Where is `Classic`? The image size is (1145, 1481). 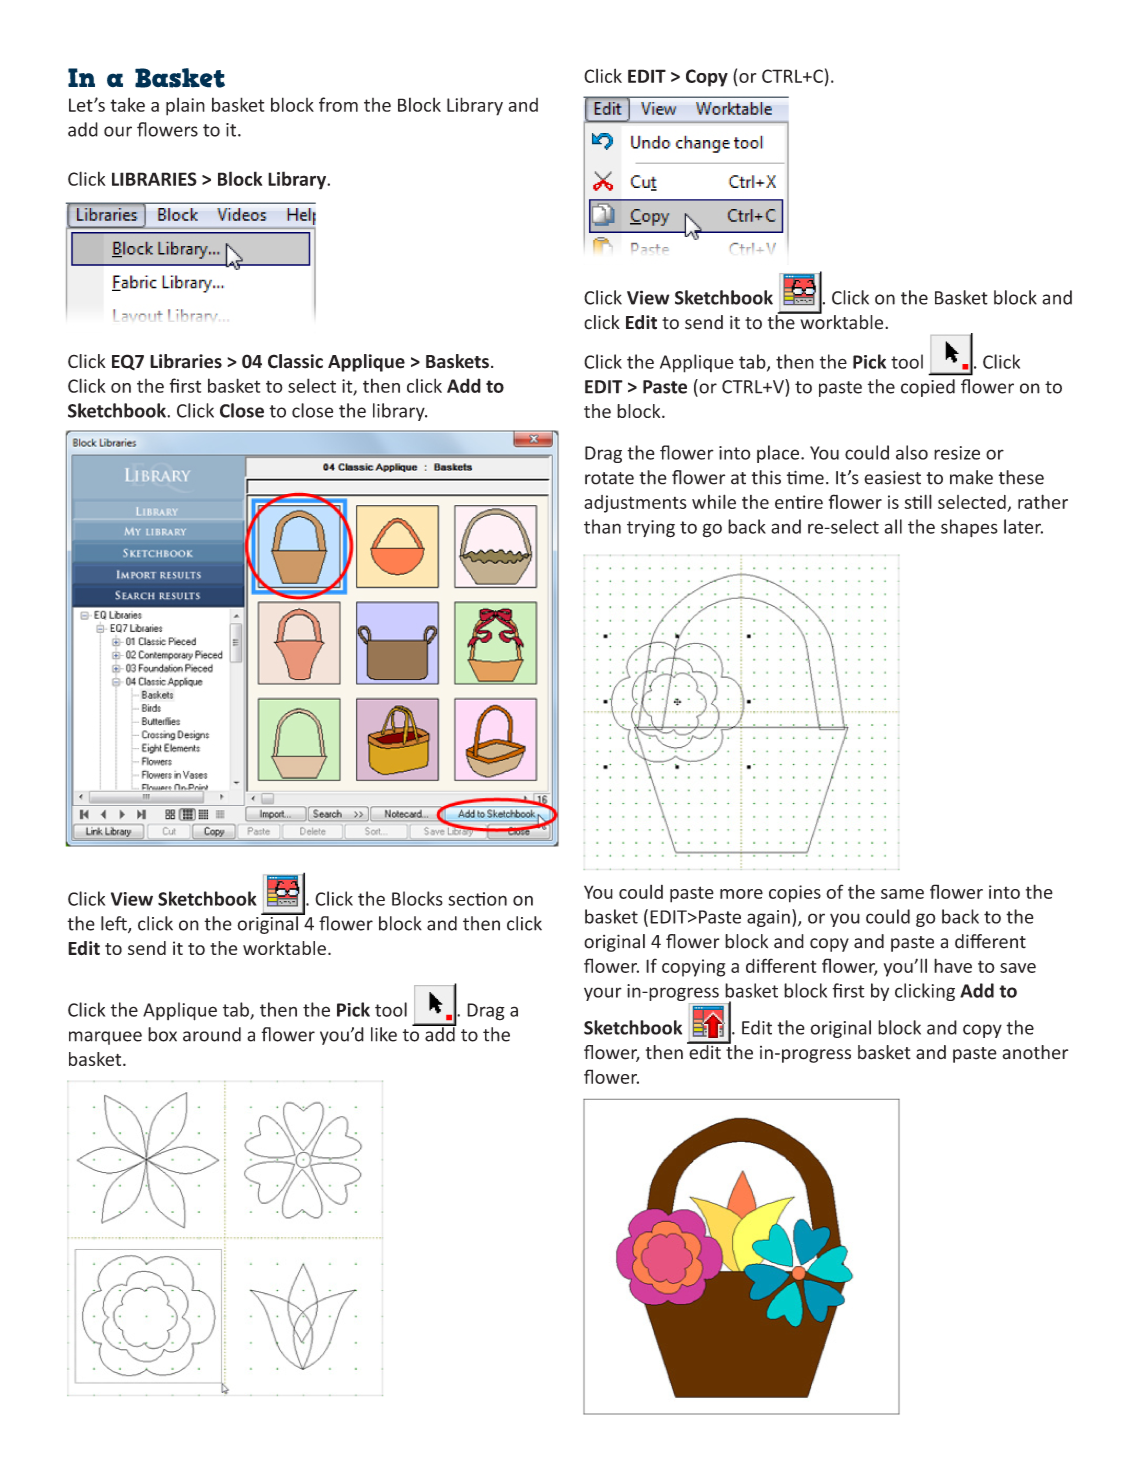
Classic is located at coordinates (295, 361).
